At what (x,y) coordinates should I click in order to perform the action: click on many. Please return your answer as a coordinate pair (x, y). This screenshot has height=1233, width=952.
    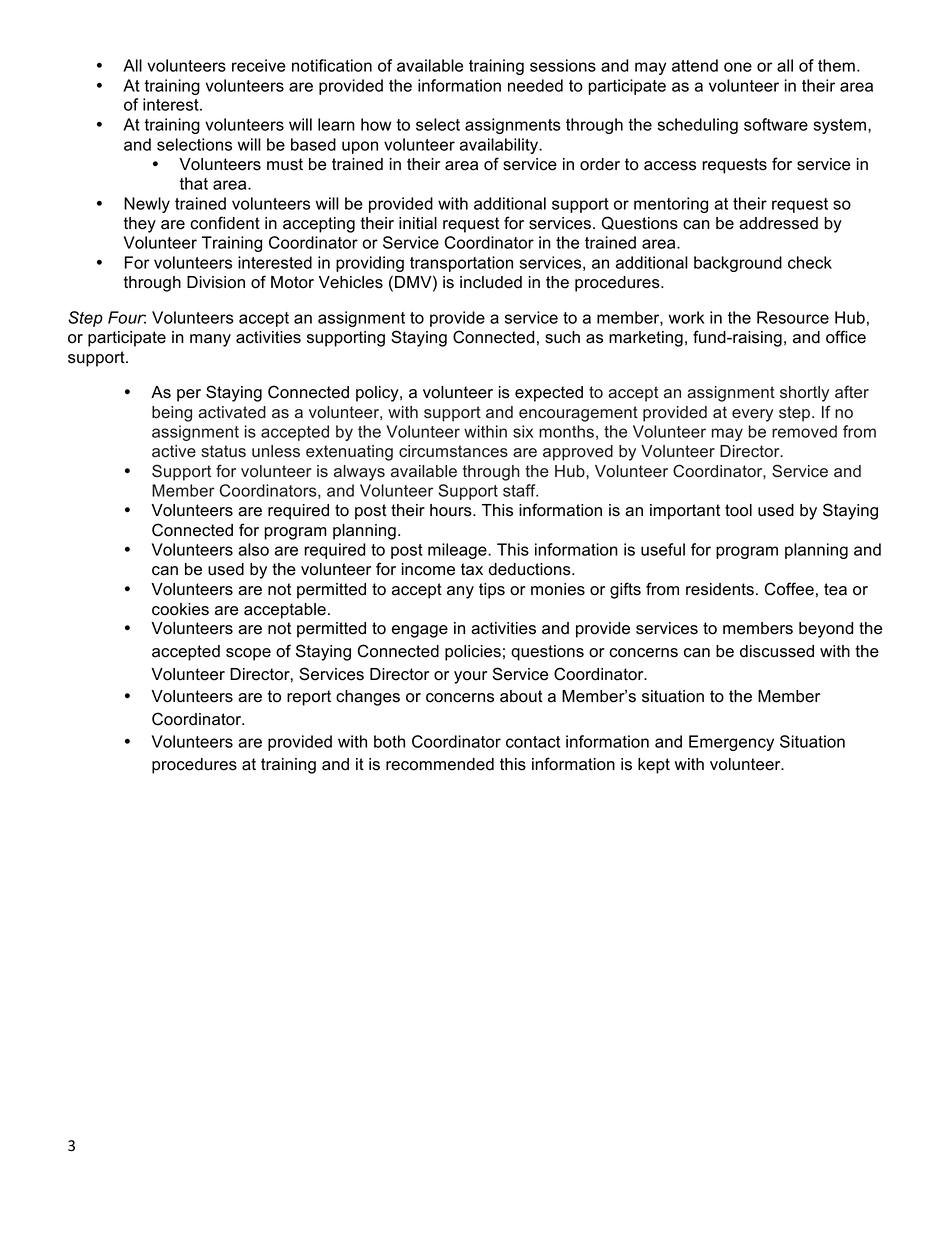
    Looking at the image, I should click on (210, 340).
